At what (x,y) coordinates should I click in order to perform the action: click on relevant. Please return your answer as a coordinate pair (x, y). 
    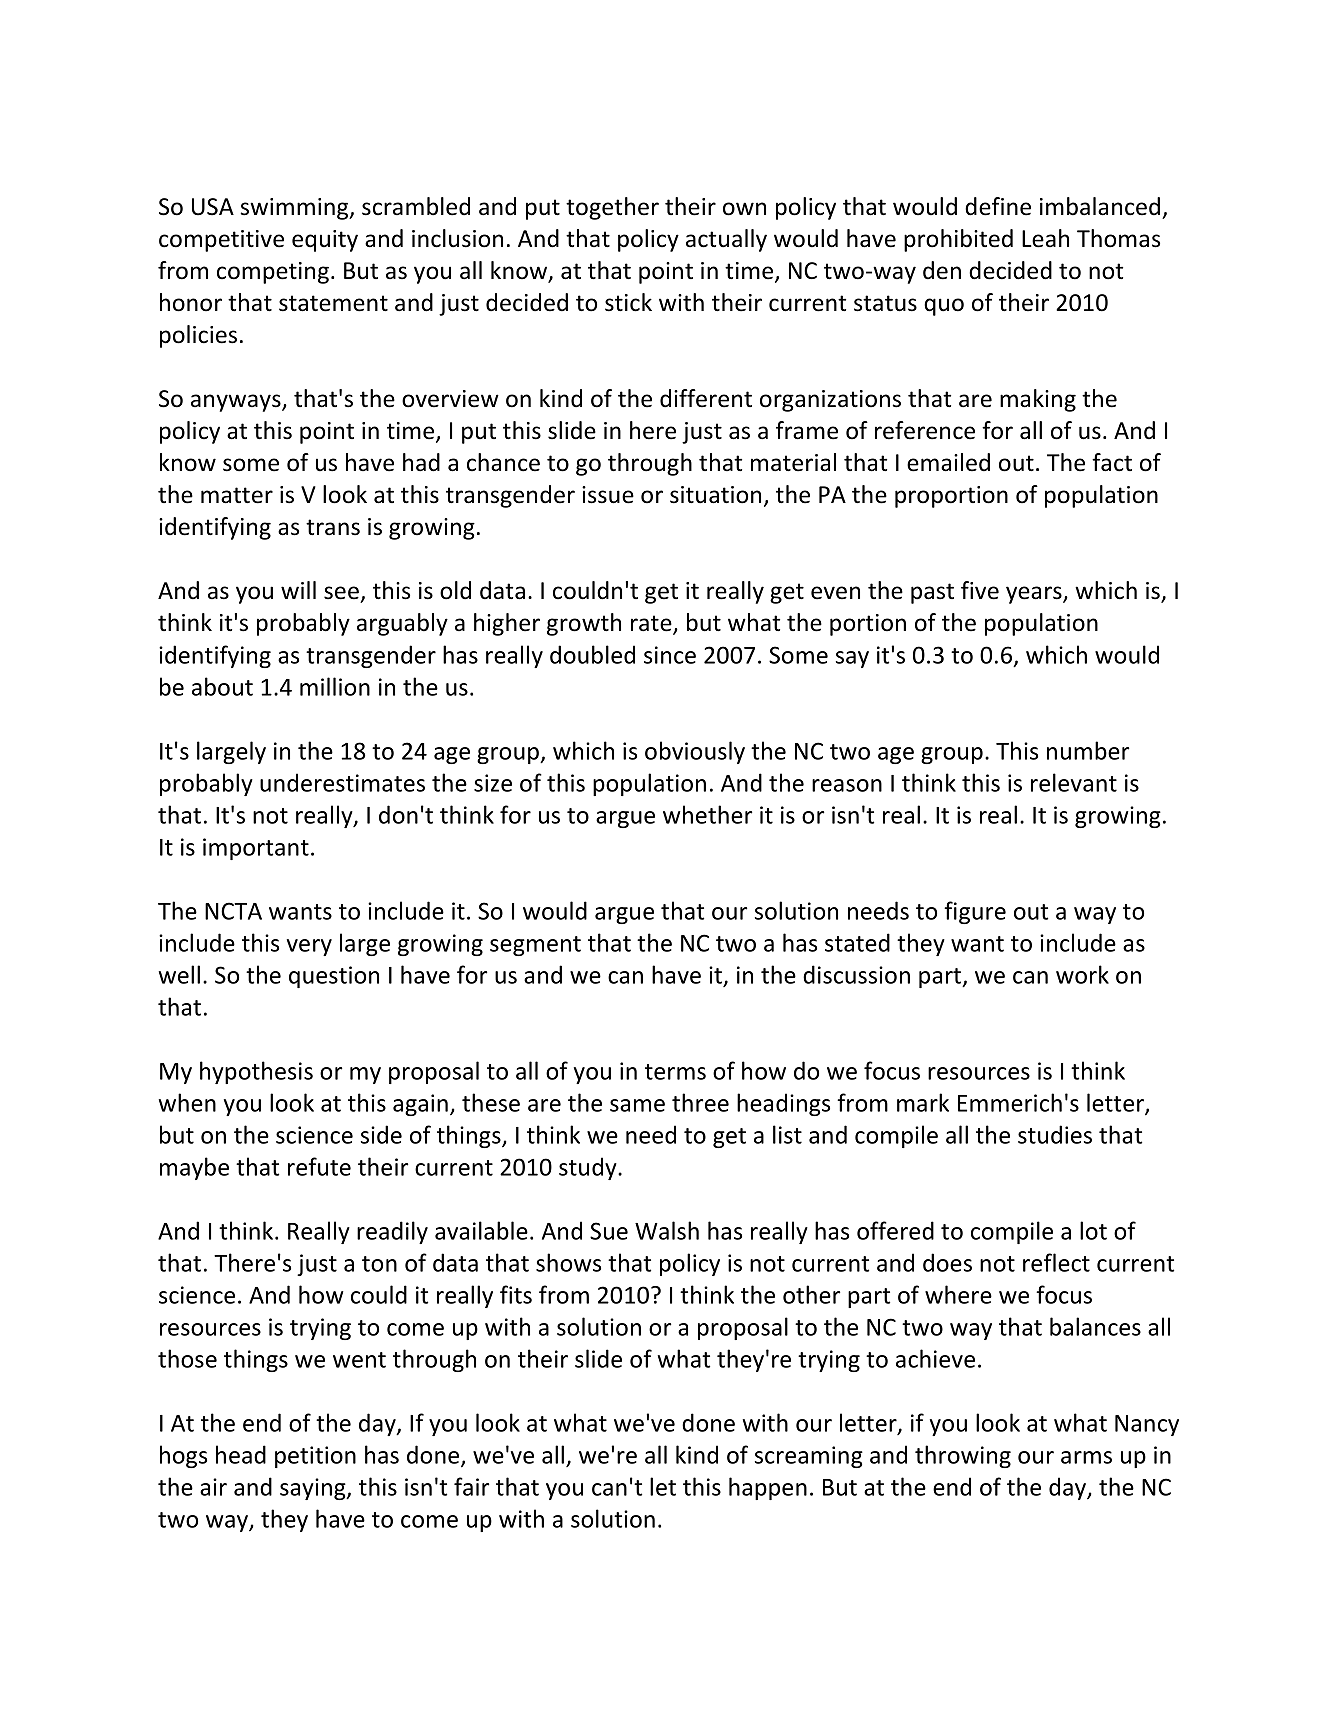
    Looking at the image, I should click on (1074, 782).
